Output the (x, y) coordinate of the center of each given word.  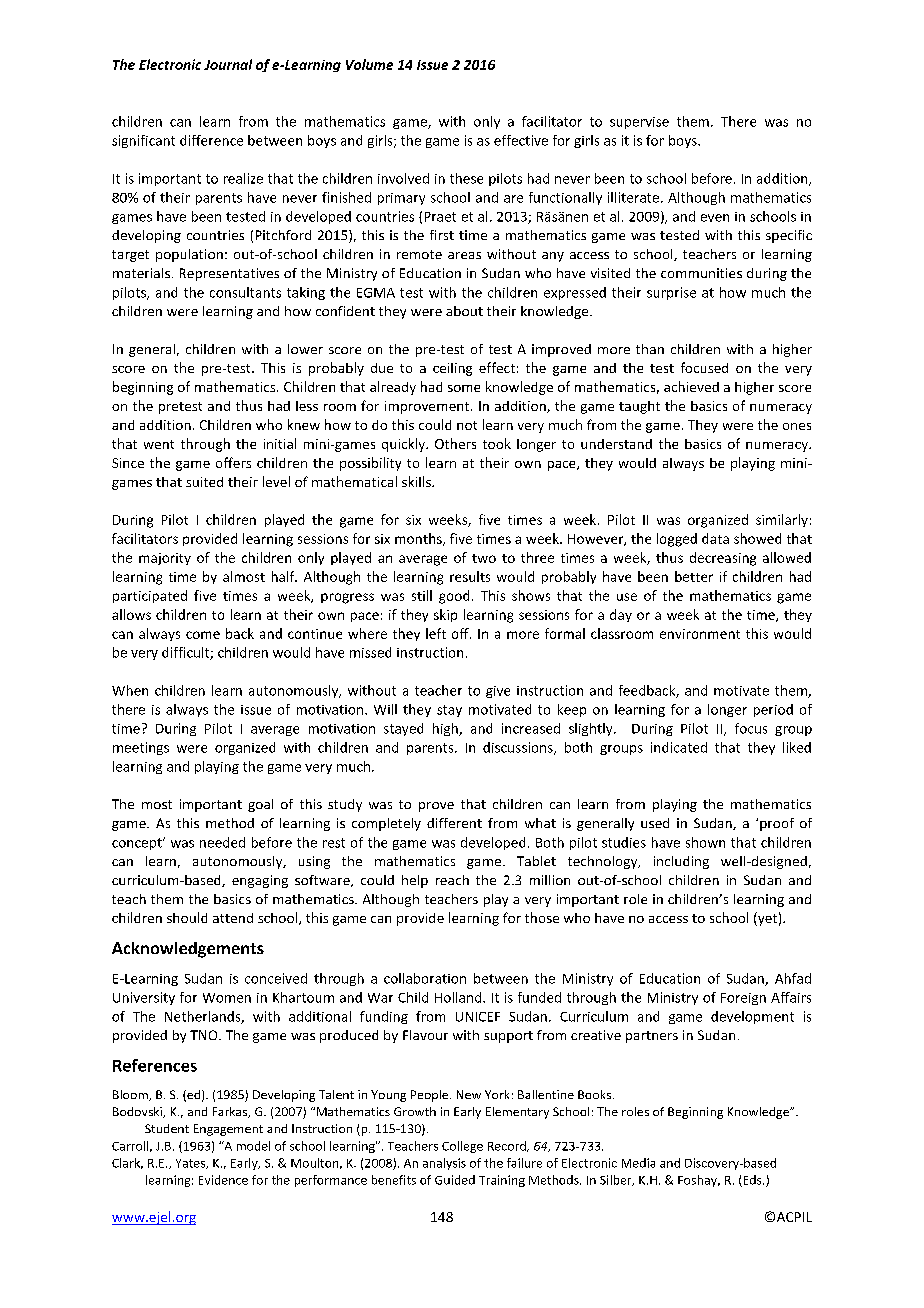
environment (700, 634)
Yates (192, 1164)
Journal (228, 64)
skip (445, 615)
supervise (639, 123)
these (466, 178)
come (203, 635)
